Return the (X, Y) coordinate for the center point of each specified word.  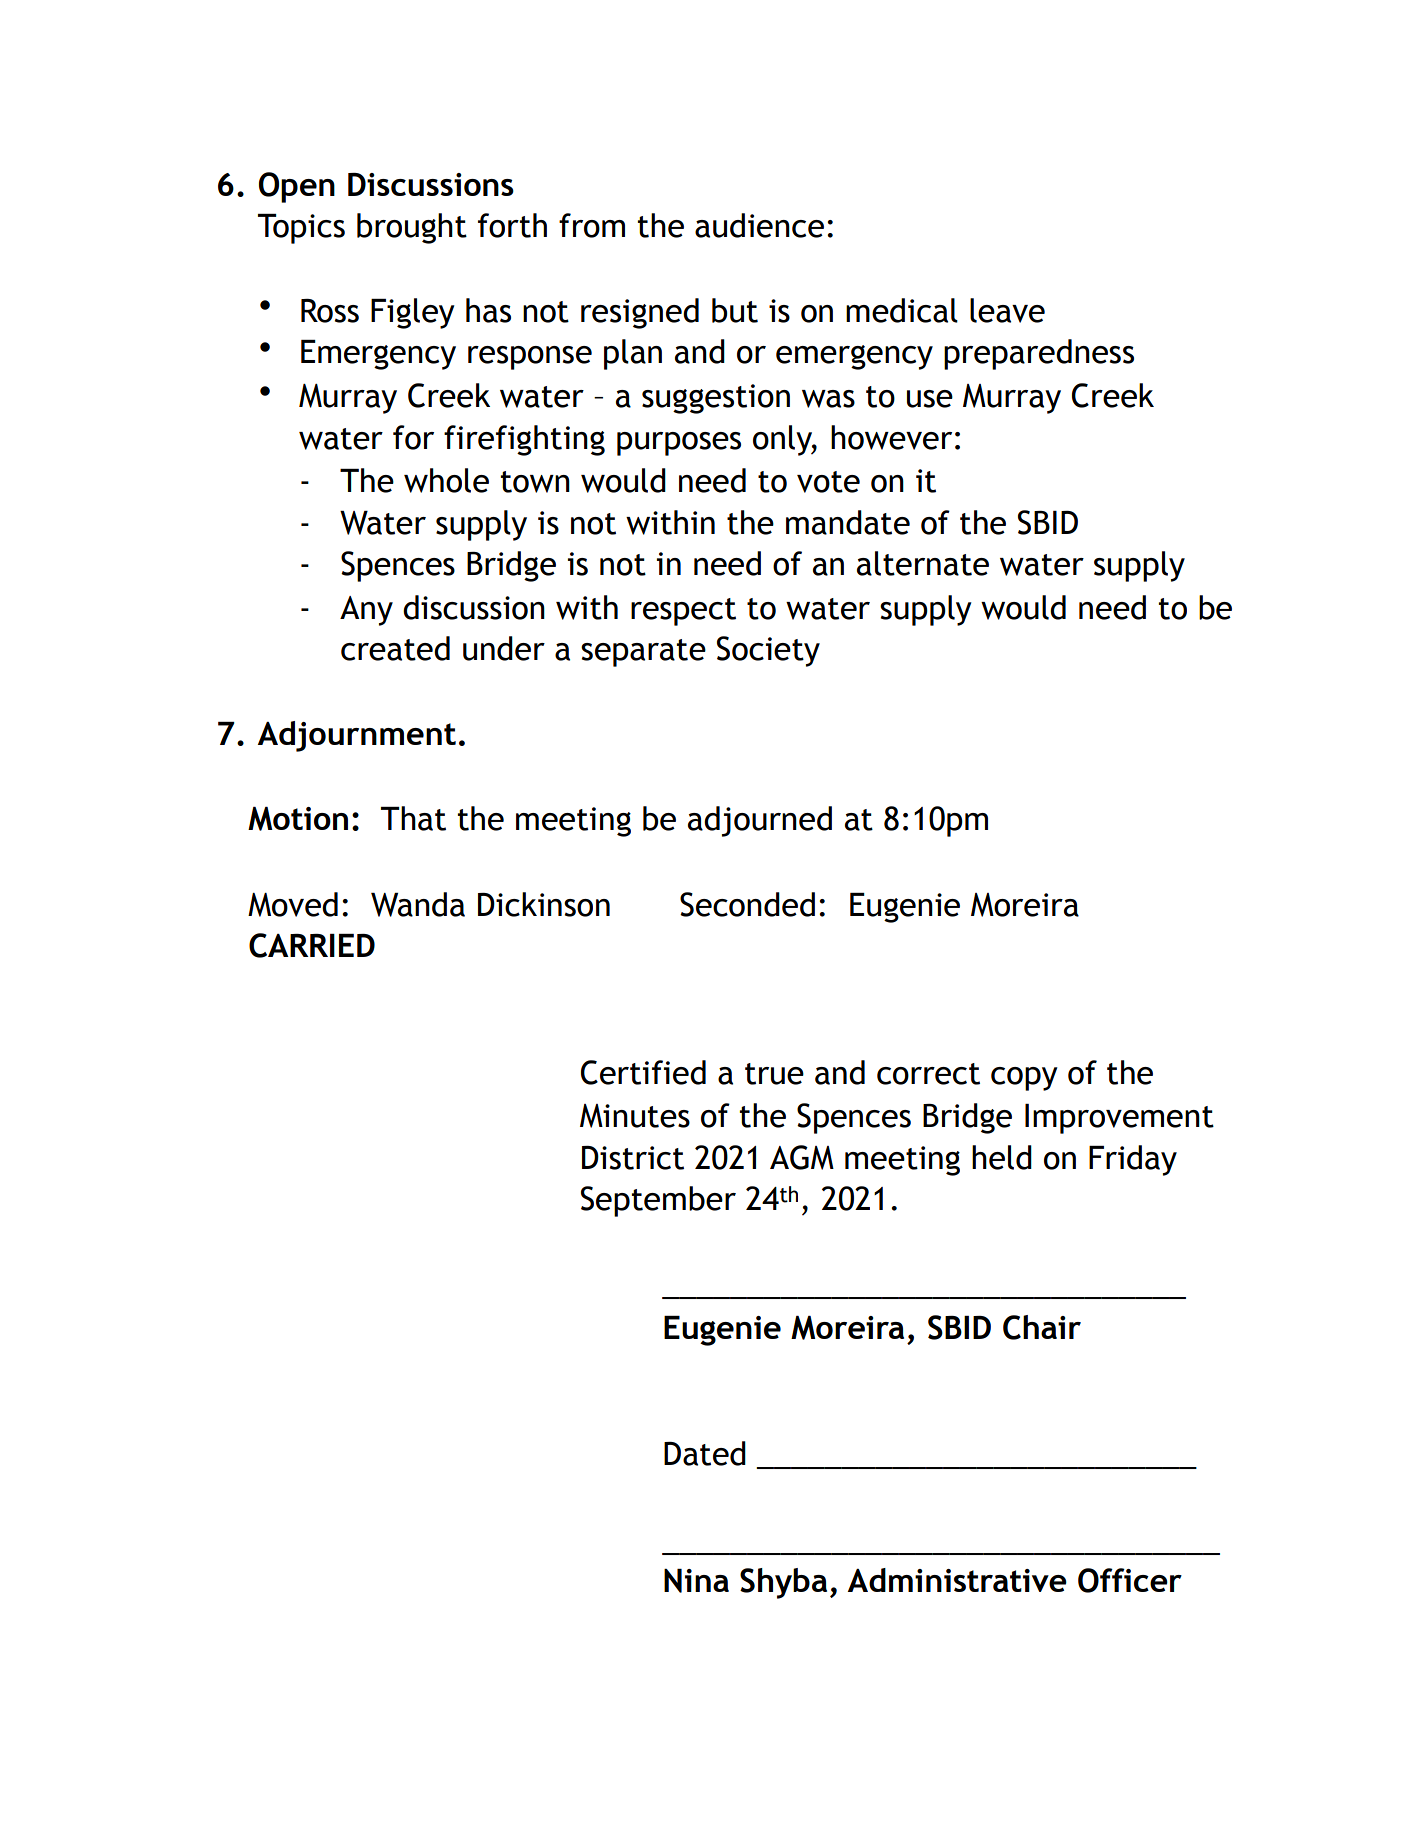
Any (366, 611)
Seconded (747, 904)
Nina (696, 1581)
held (1002, 1157)
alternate (923, 563)
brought (412, 228)
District (633, 1158)
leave (1007, 310)
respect (683, 612)
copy (1024, 1079)
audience (759, 225)
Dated (705, 1453)
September (658, 1201)
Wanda (418, 904)
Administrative (957, 1580)
